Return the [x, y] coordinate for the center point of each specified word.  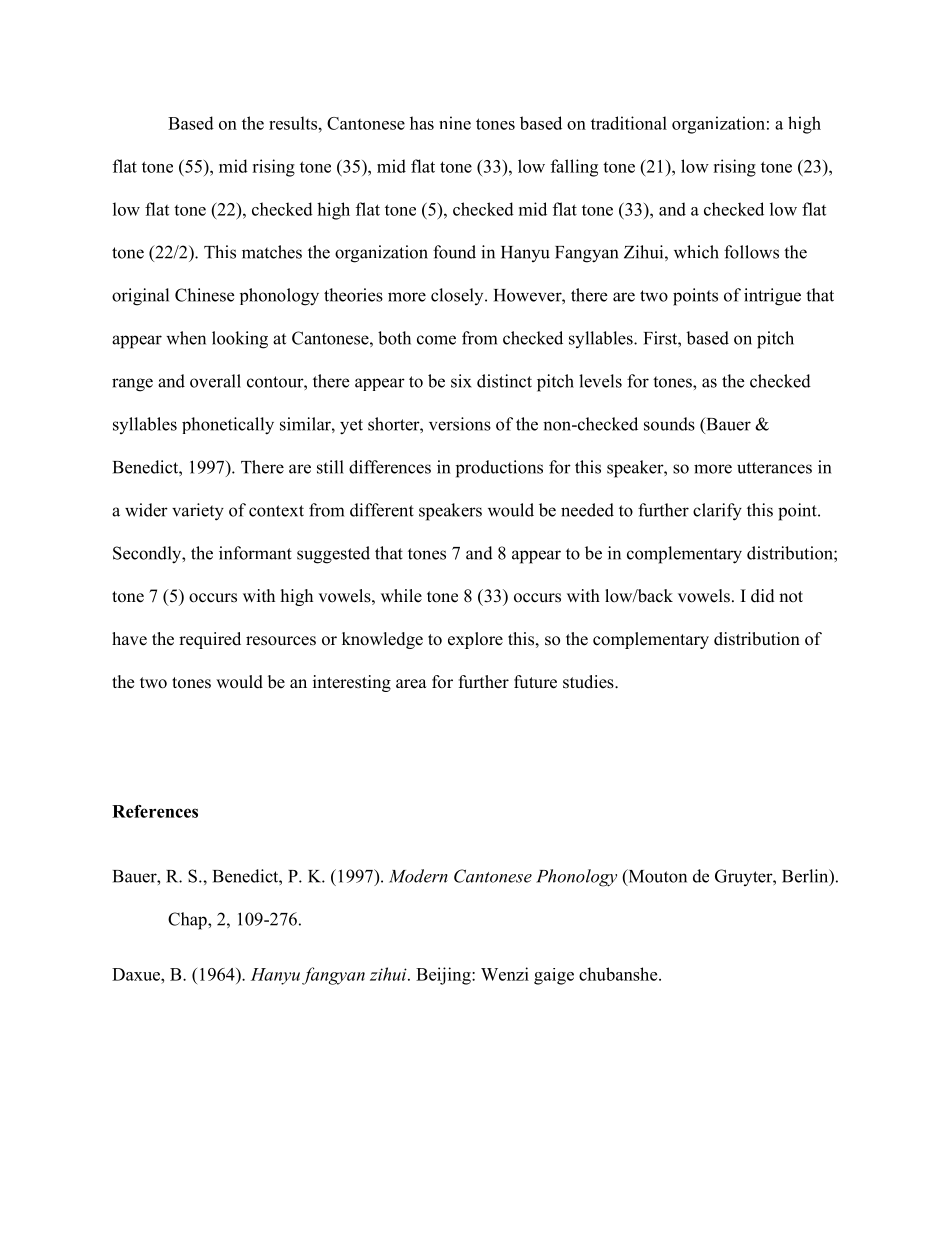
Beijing [444, 976]
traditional [629, 123]
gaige [554, 976]
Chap [188, 921]
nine [455, 123]
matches [272, 252]
